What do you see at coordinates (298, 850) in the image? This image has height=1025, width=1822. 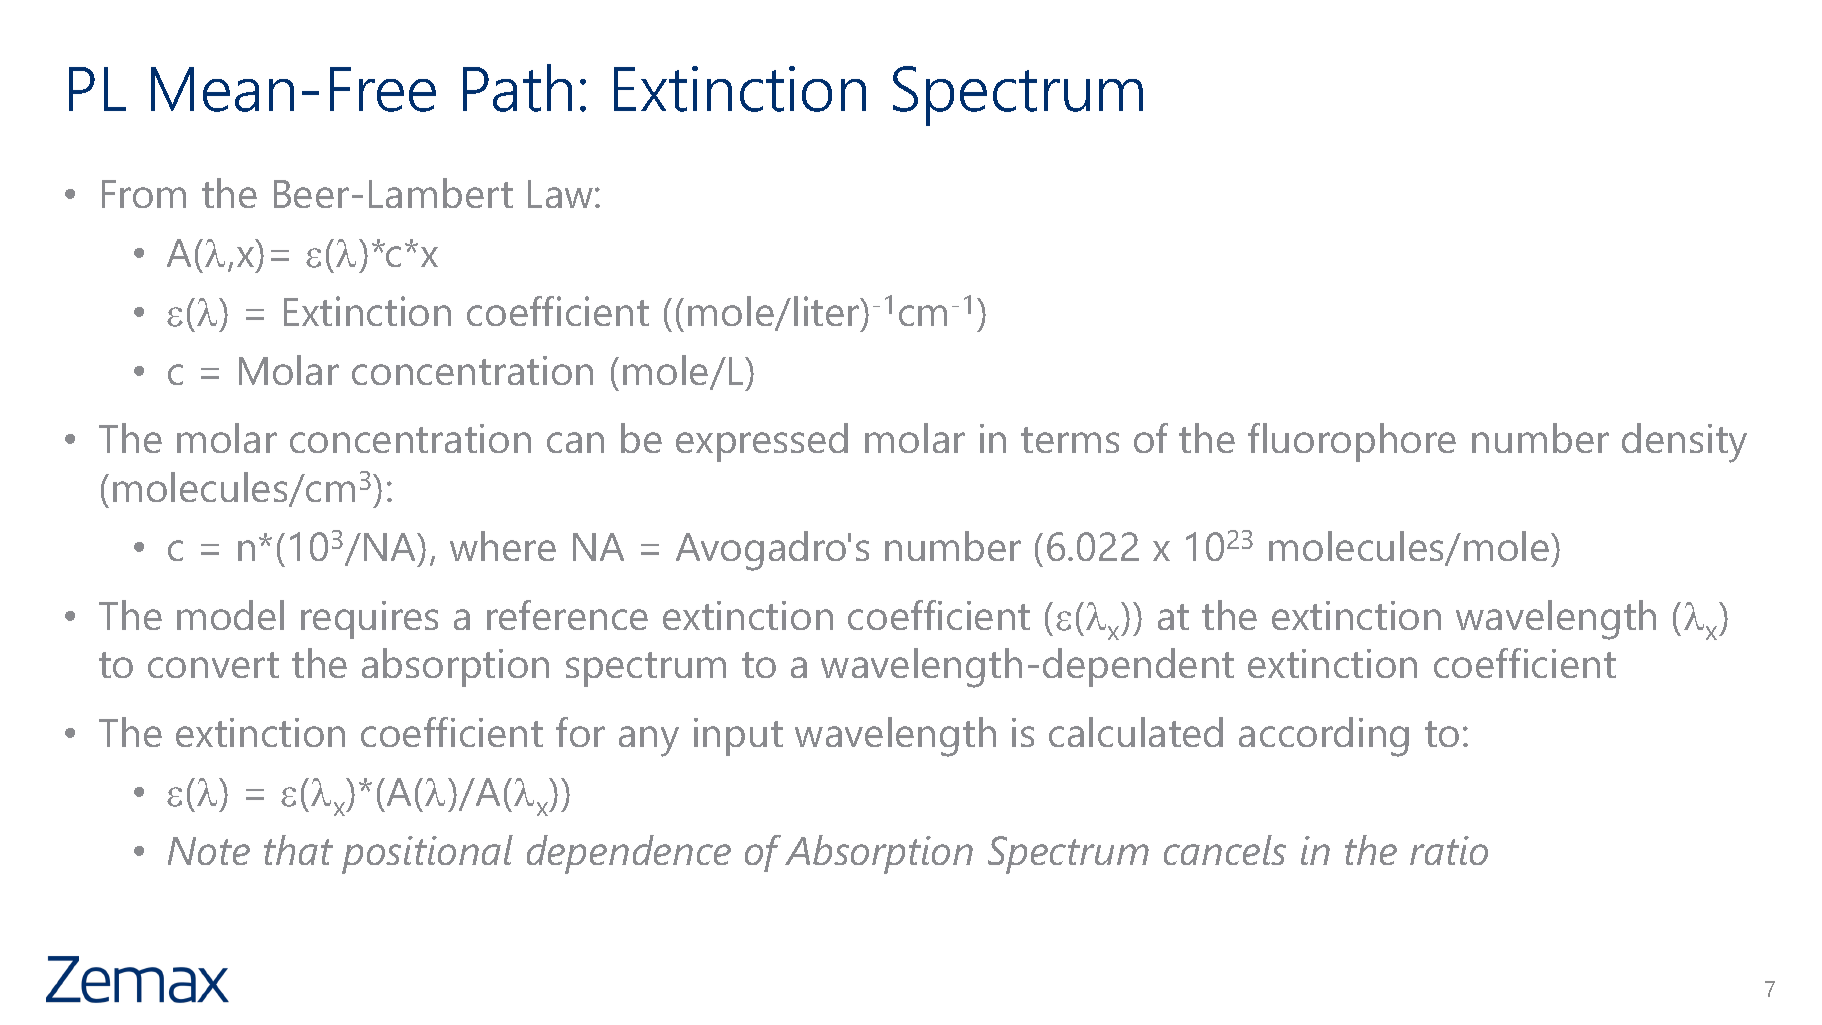 I see `that` at bounding box center [298, 850].
